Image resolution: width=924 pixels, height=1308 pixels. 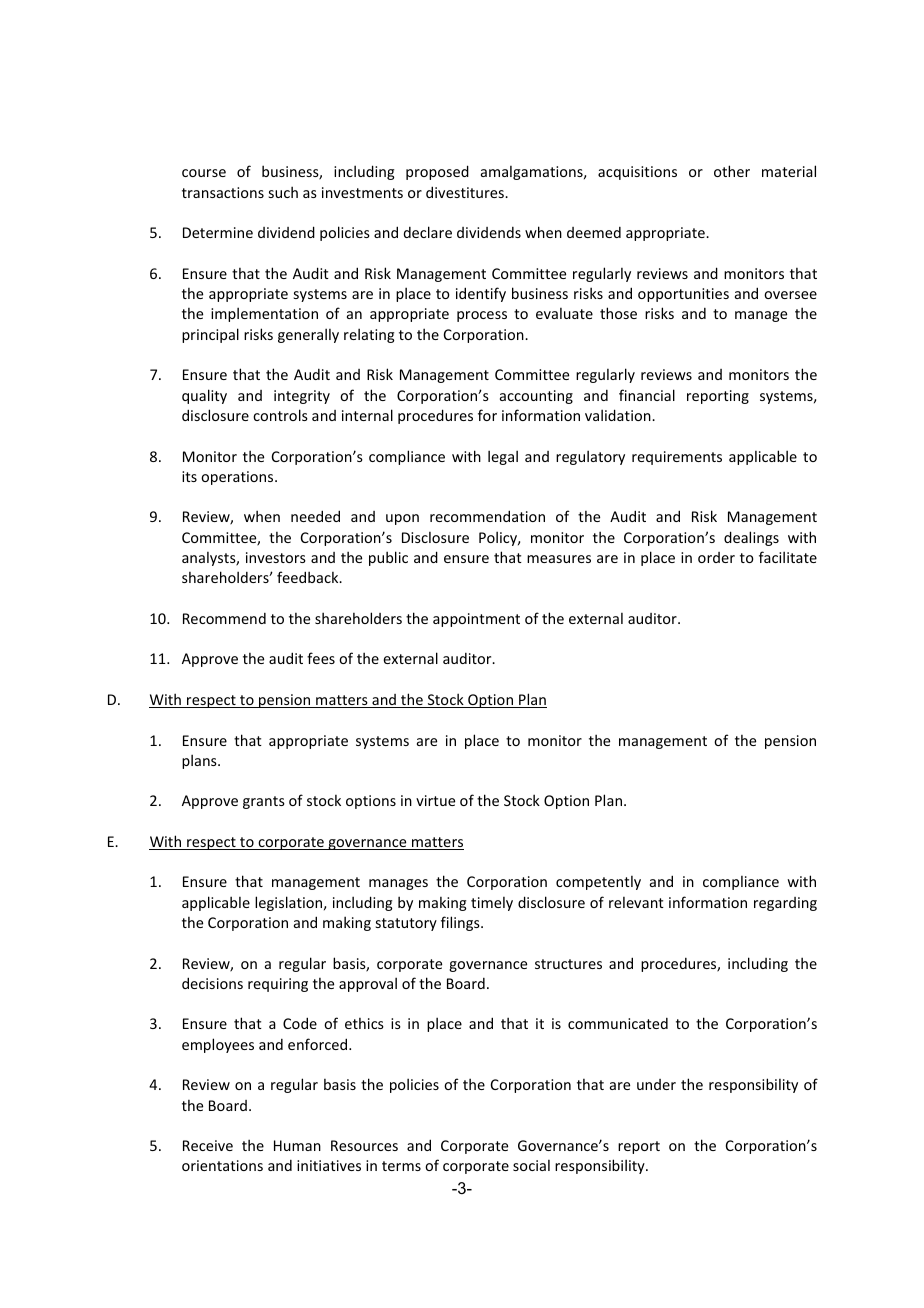 I want to click on appointment, so click(x=476, y=620).
